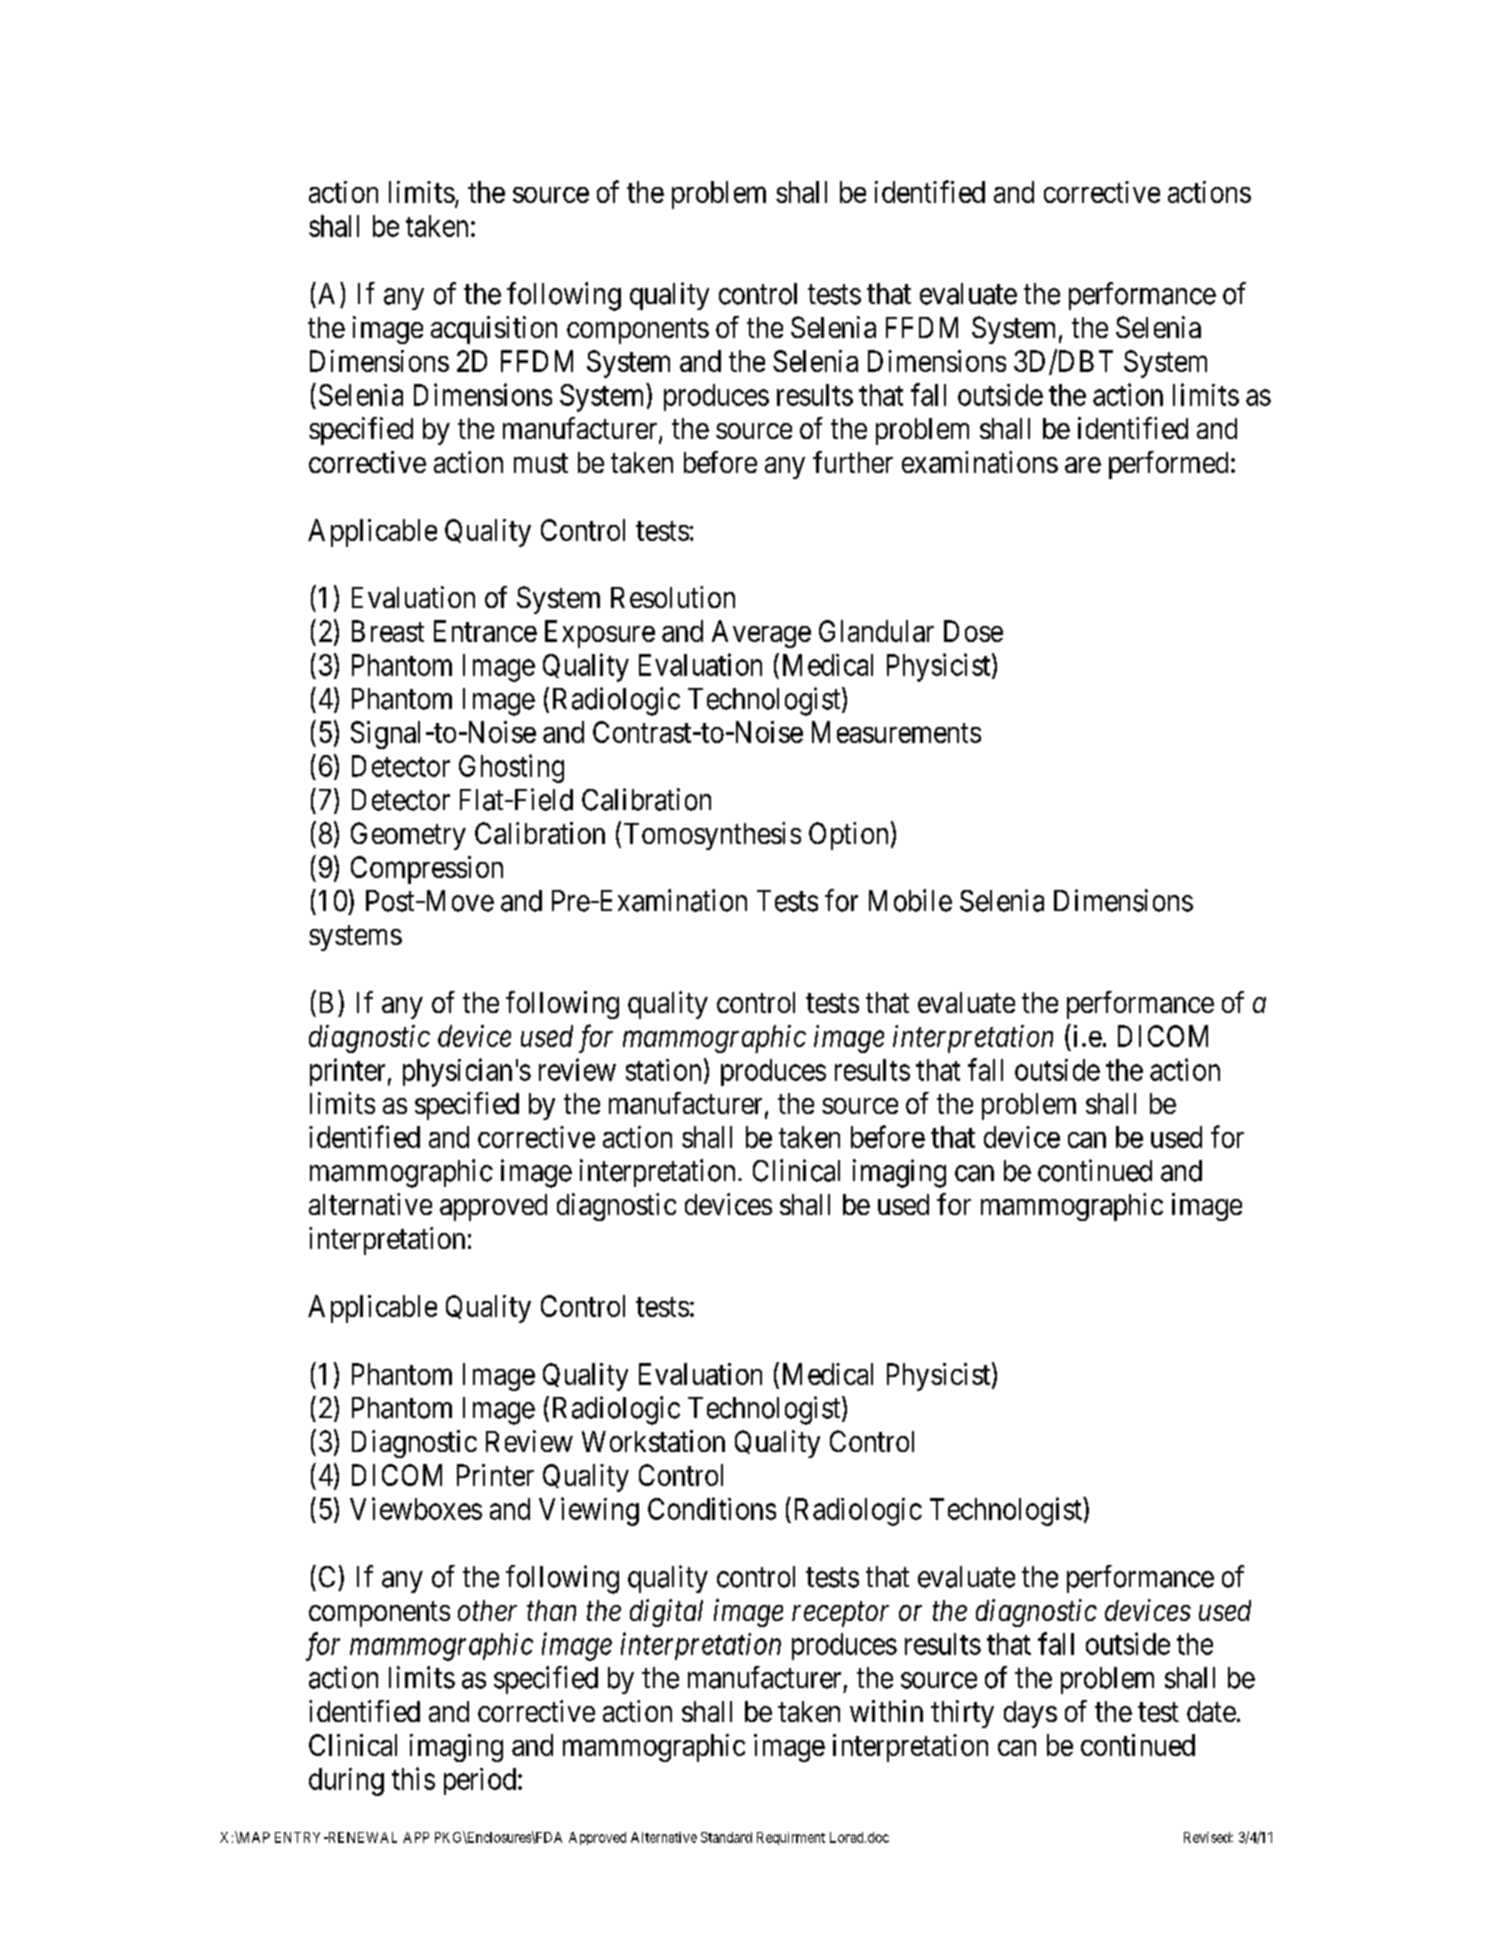 This screenshot has width=1495, height=1934. Describe the element at coordinates (840, 1614) in the screenshot. I see `receptor` at that location.
